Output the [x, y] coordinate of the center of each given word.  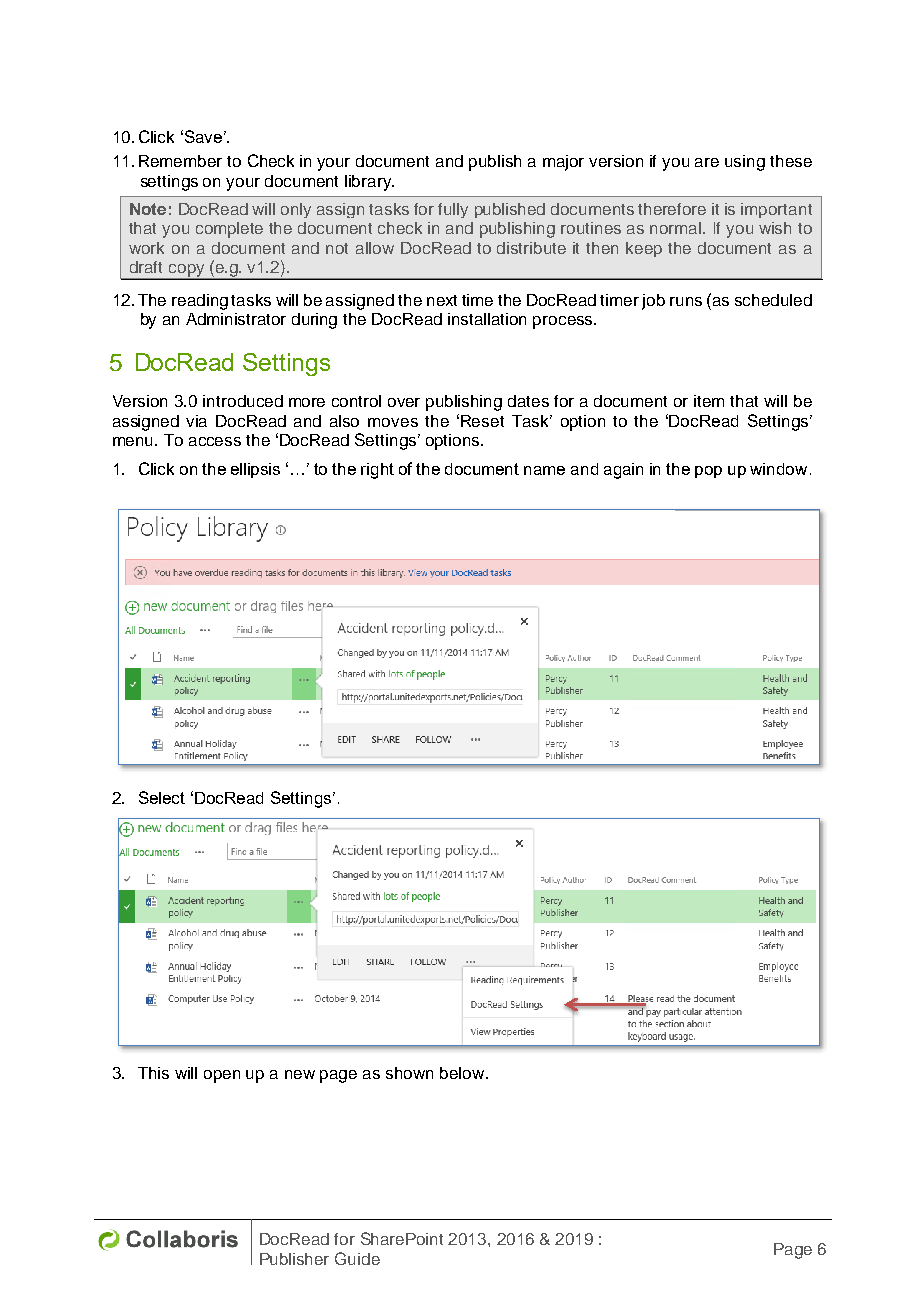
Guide [357, 1258]
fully [453, 210]
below [463, 1073]
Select [162, 797]
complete [229, 230]
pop [708, 472]
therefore [672, 209]
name [544, 470]
